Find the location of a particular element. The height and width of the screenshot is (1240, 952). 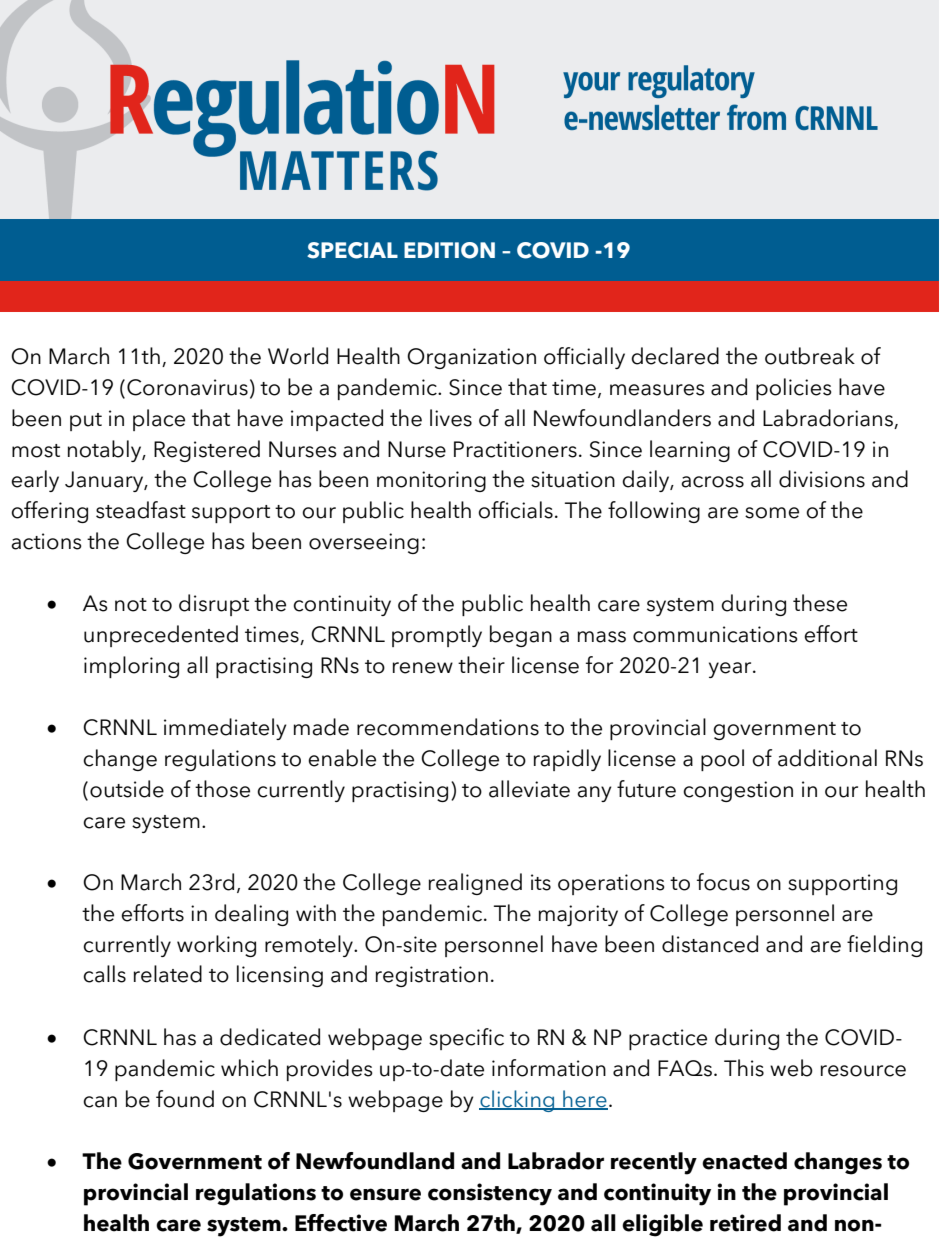

disrupt is located at coordinates (214, 605).
